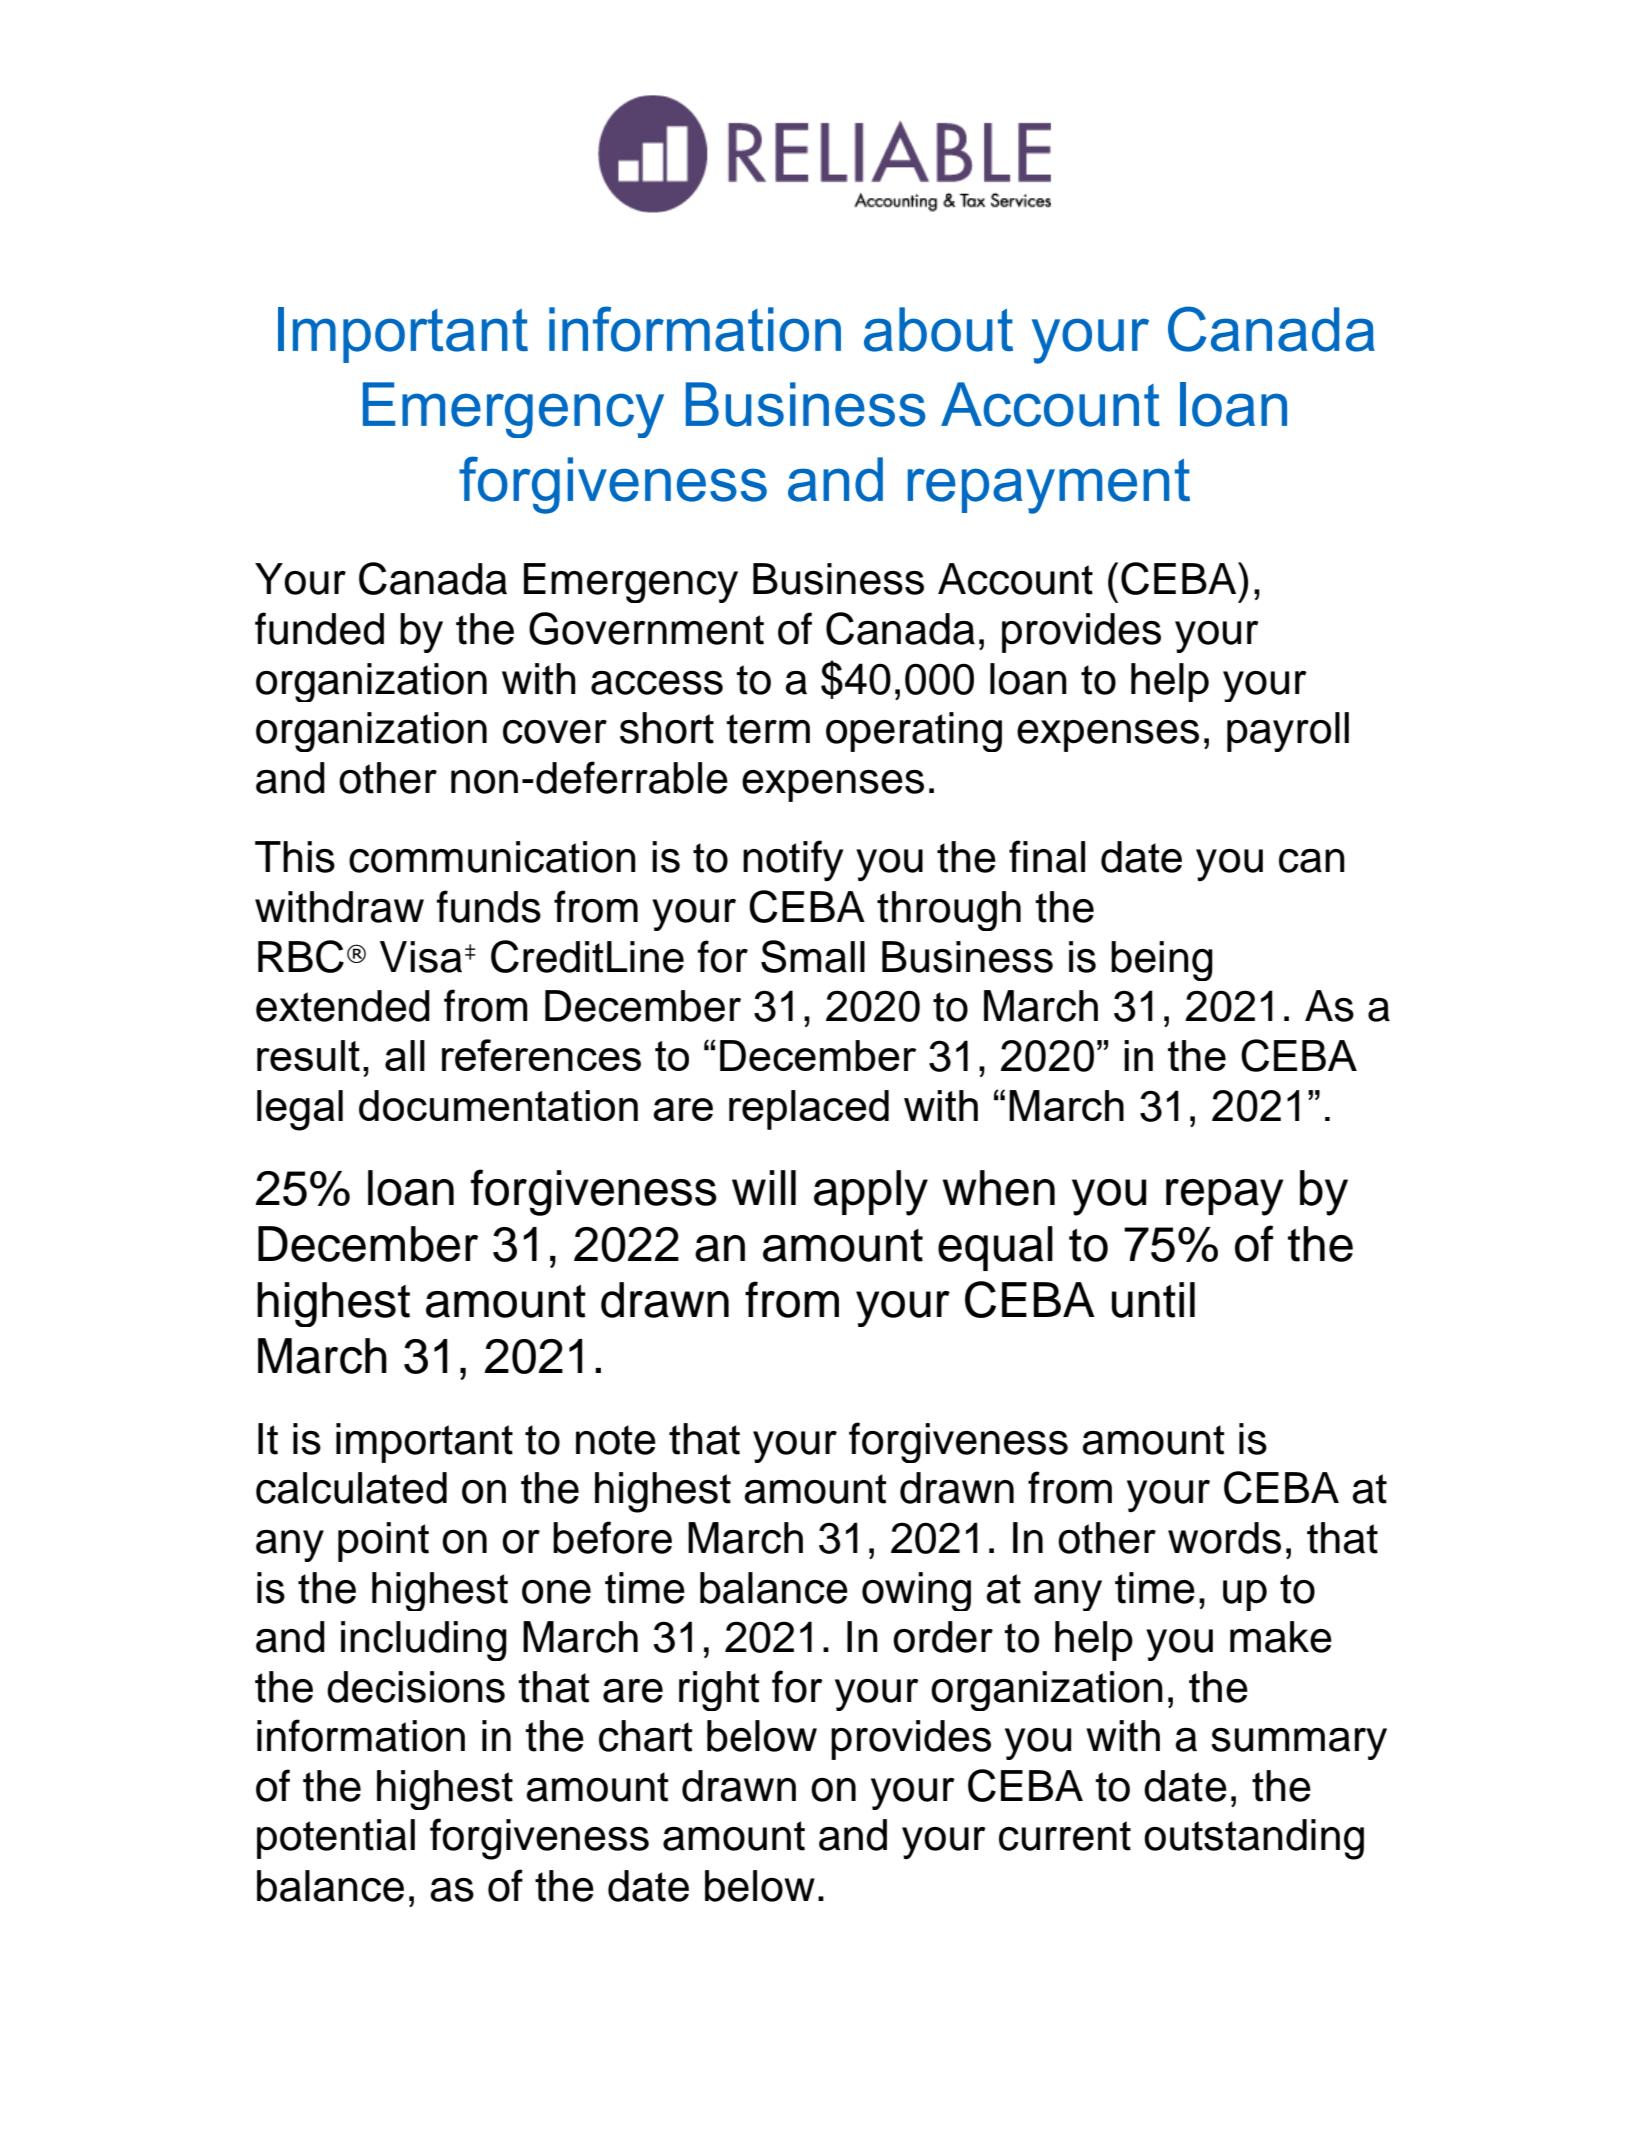  What do you see at coordinates (336, 1839) in the document?
I see `potential` at bounding box center [336, 1839].
